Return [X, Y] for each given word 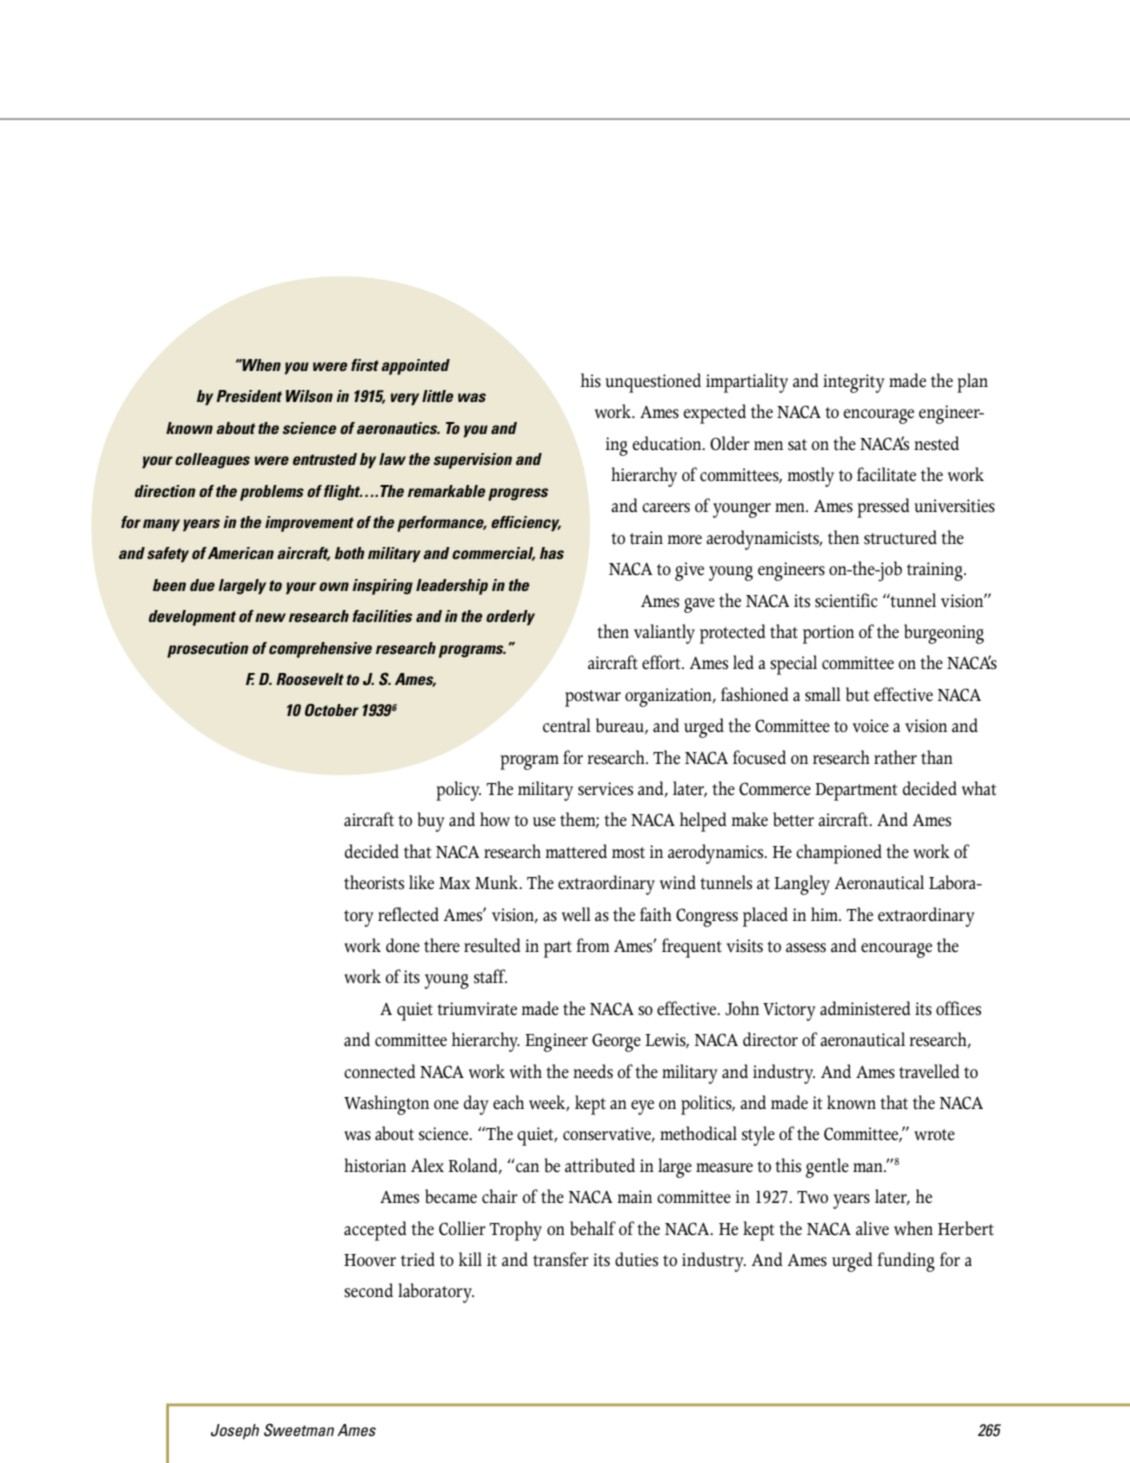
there [442, 945]
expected [714, 414]
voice [870, 726]
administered [865, 1008]
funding [906, 1262]
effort [662, 662]
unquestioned [653, 383]
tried [418, 1259]
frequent [692, 948]
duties [636, 1259]
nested [936, 443]
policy [458, 791]
